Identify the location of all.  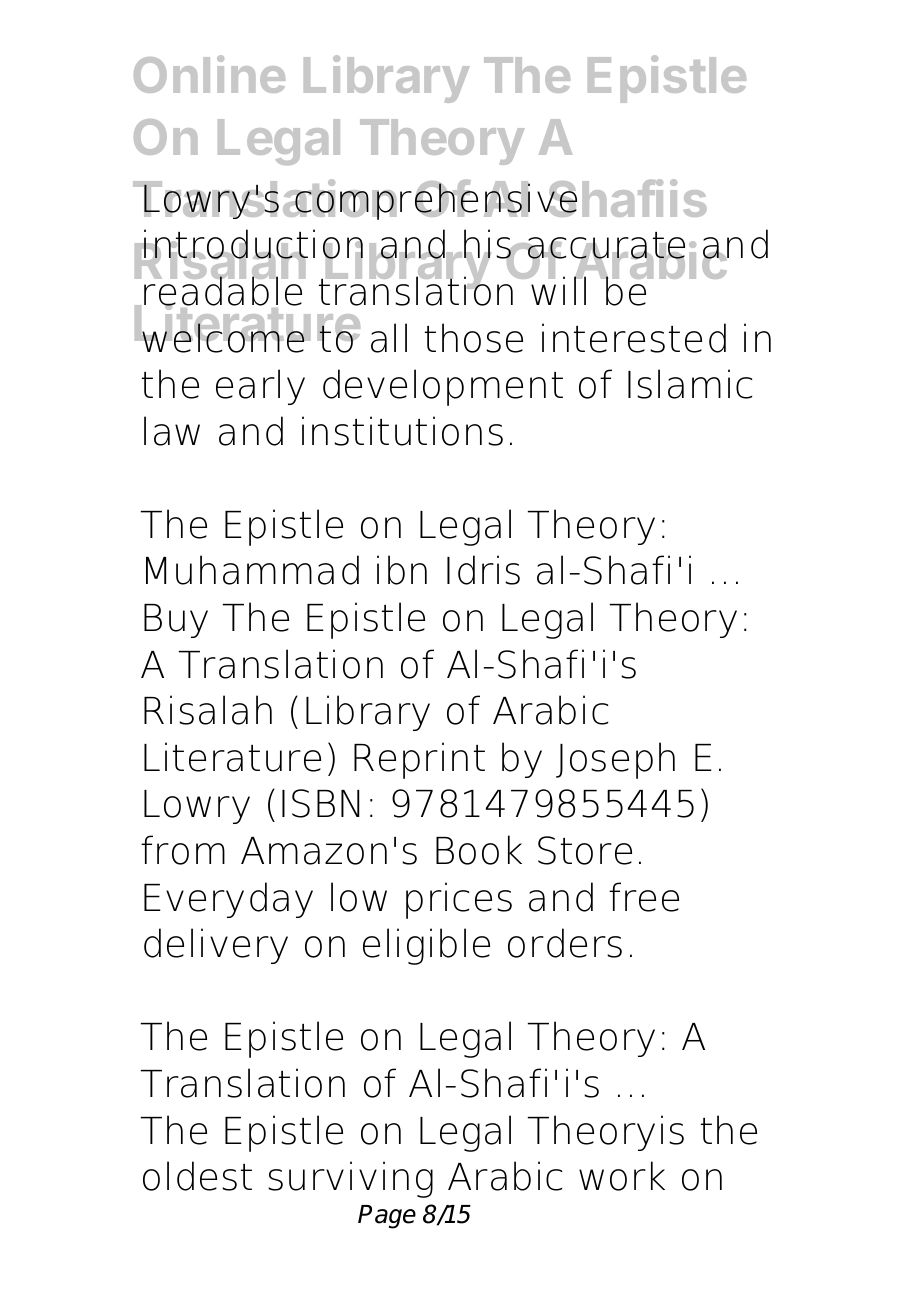
(389, 338).
